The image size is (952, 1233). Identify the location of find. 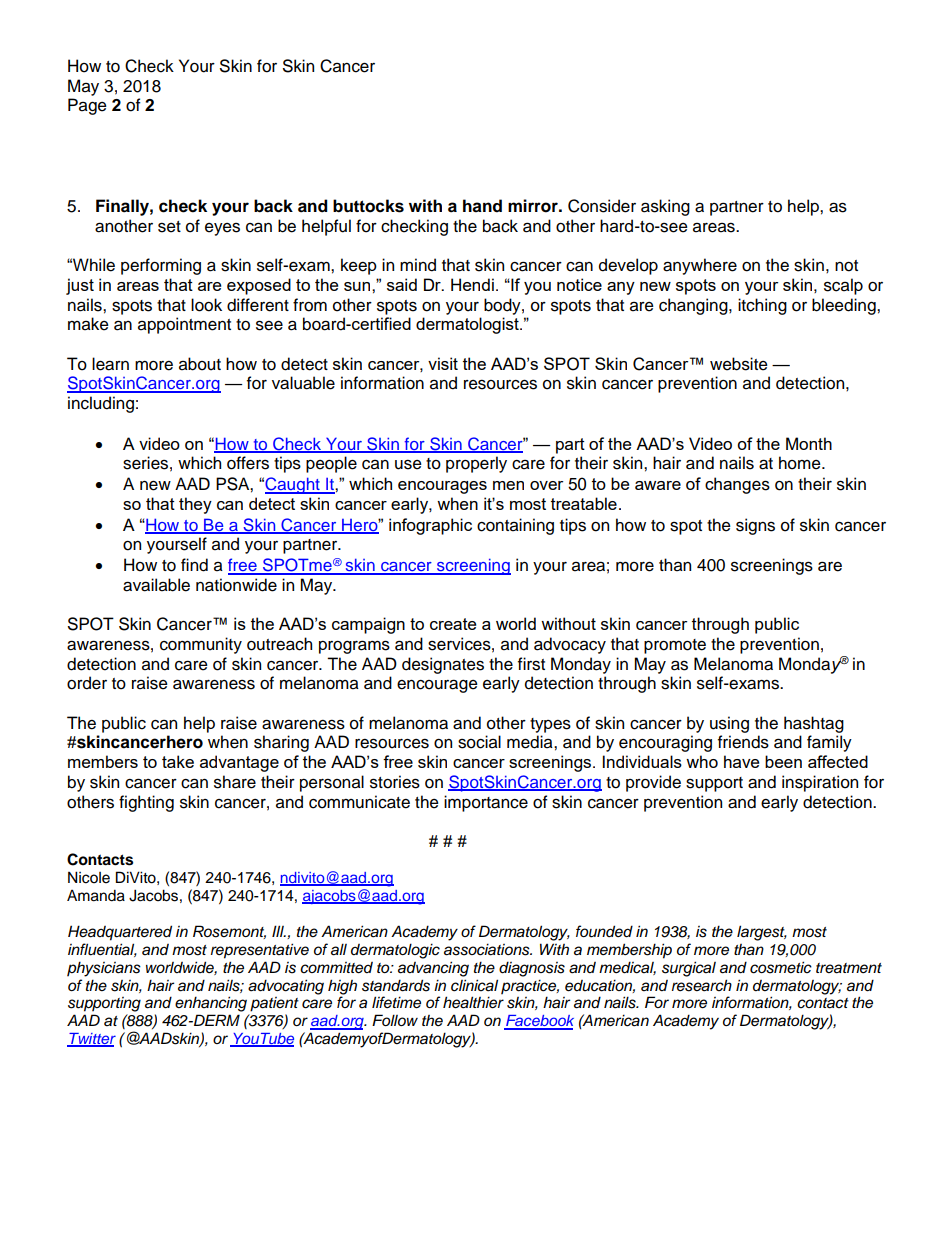
(194, 565).
